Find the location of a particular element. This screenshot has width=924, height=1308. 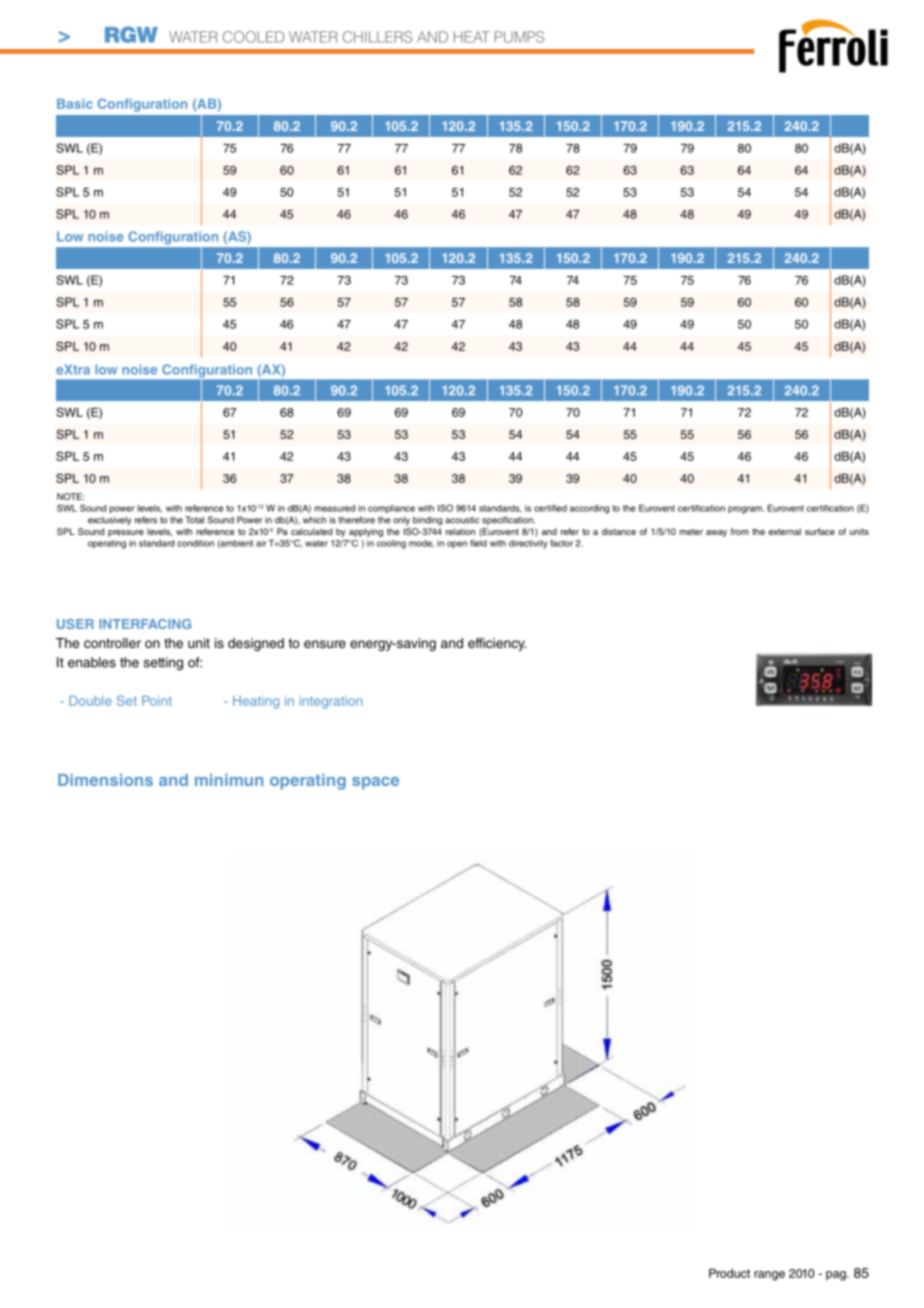

condition is located at coordinates (195, 543).
